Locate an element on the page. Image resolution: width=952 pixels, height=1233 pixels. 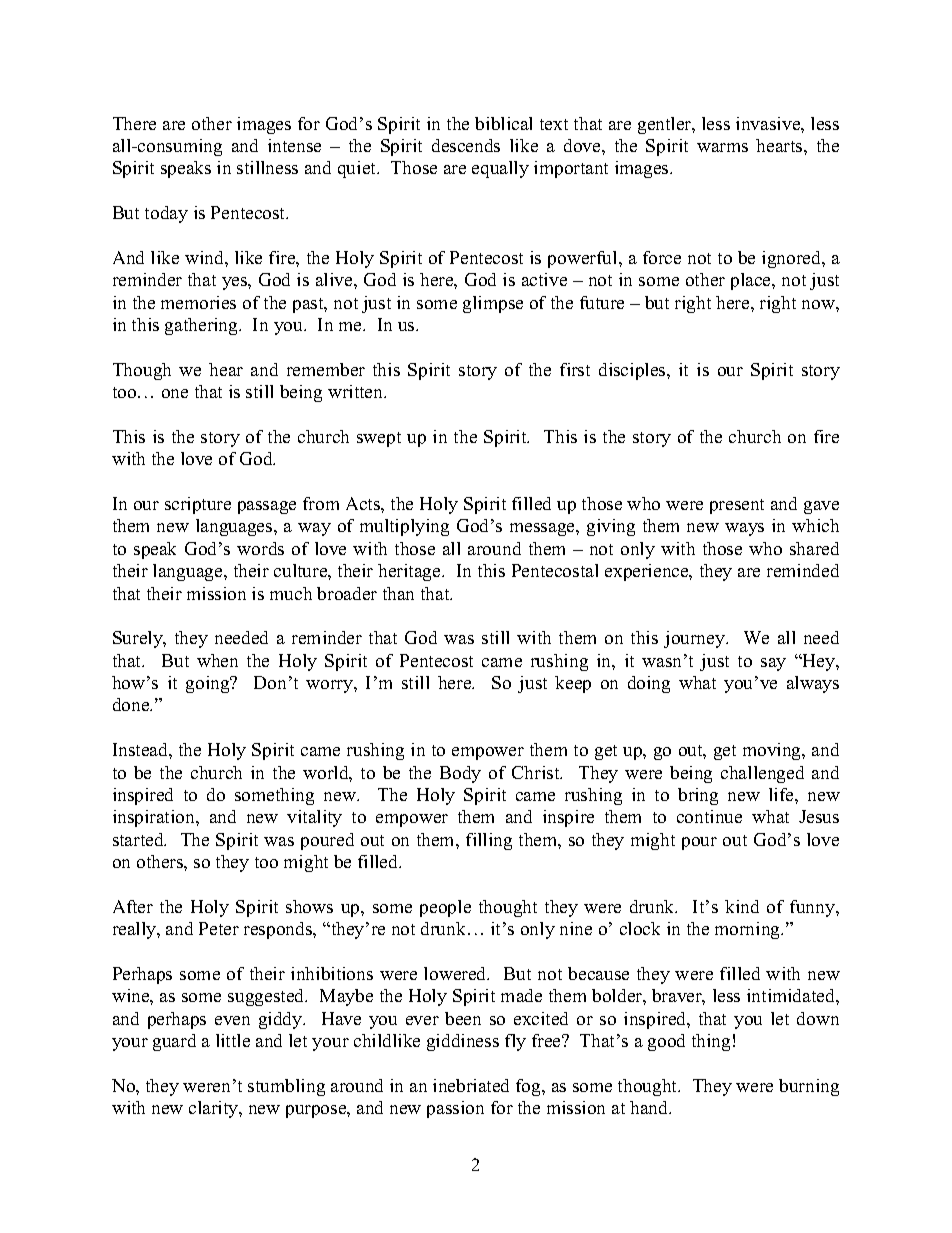
intense is located at coordinates (294, 145).
